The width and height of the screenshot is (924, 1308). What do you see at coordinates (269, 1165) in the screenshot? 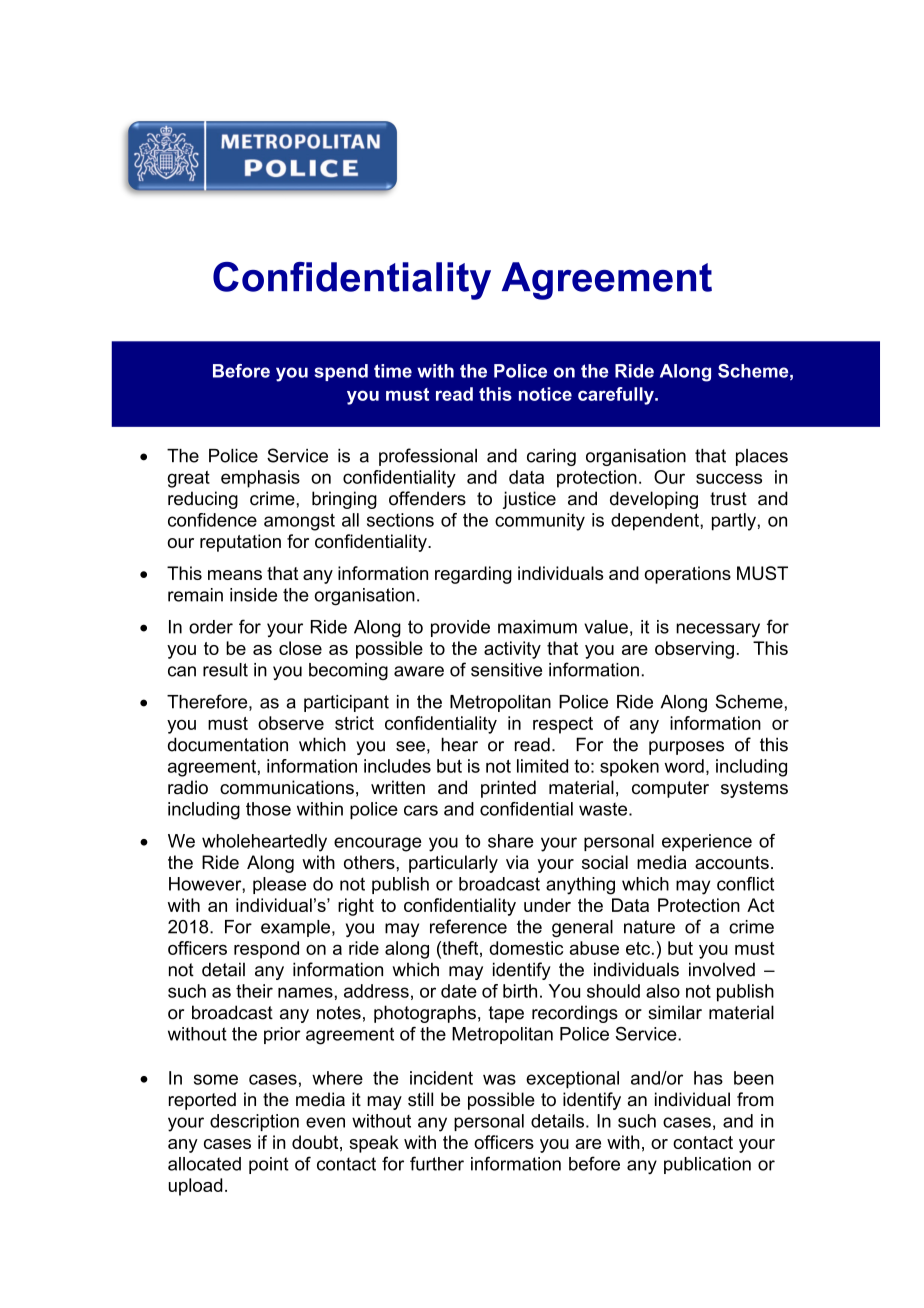
I see `point` at bounding box center [269, 1165].
